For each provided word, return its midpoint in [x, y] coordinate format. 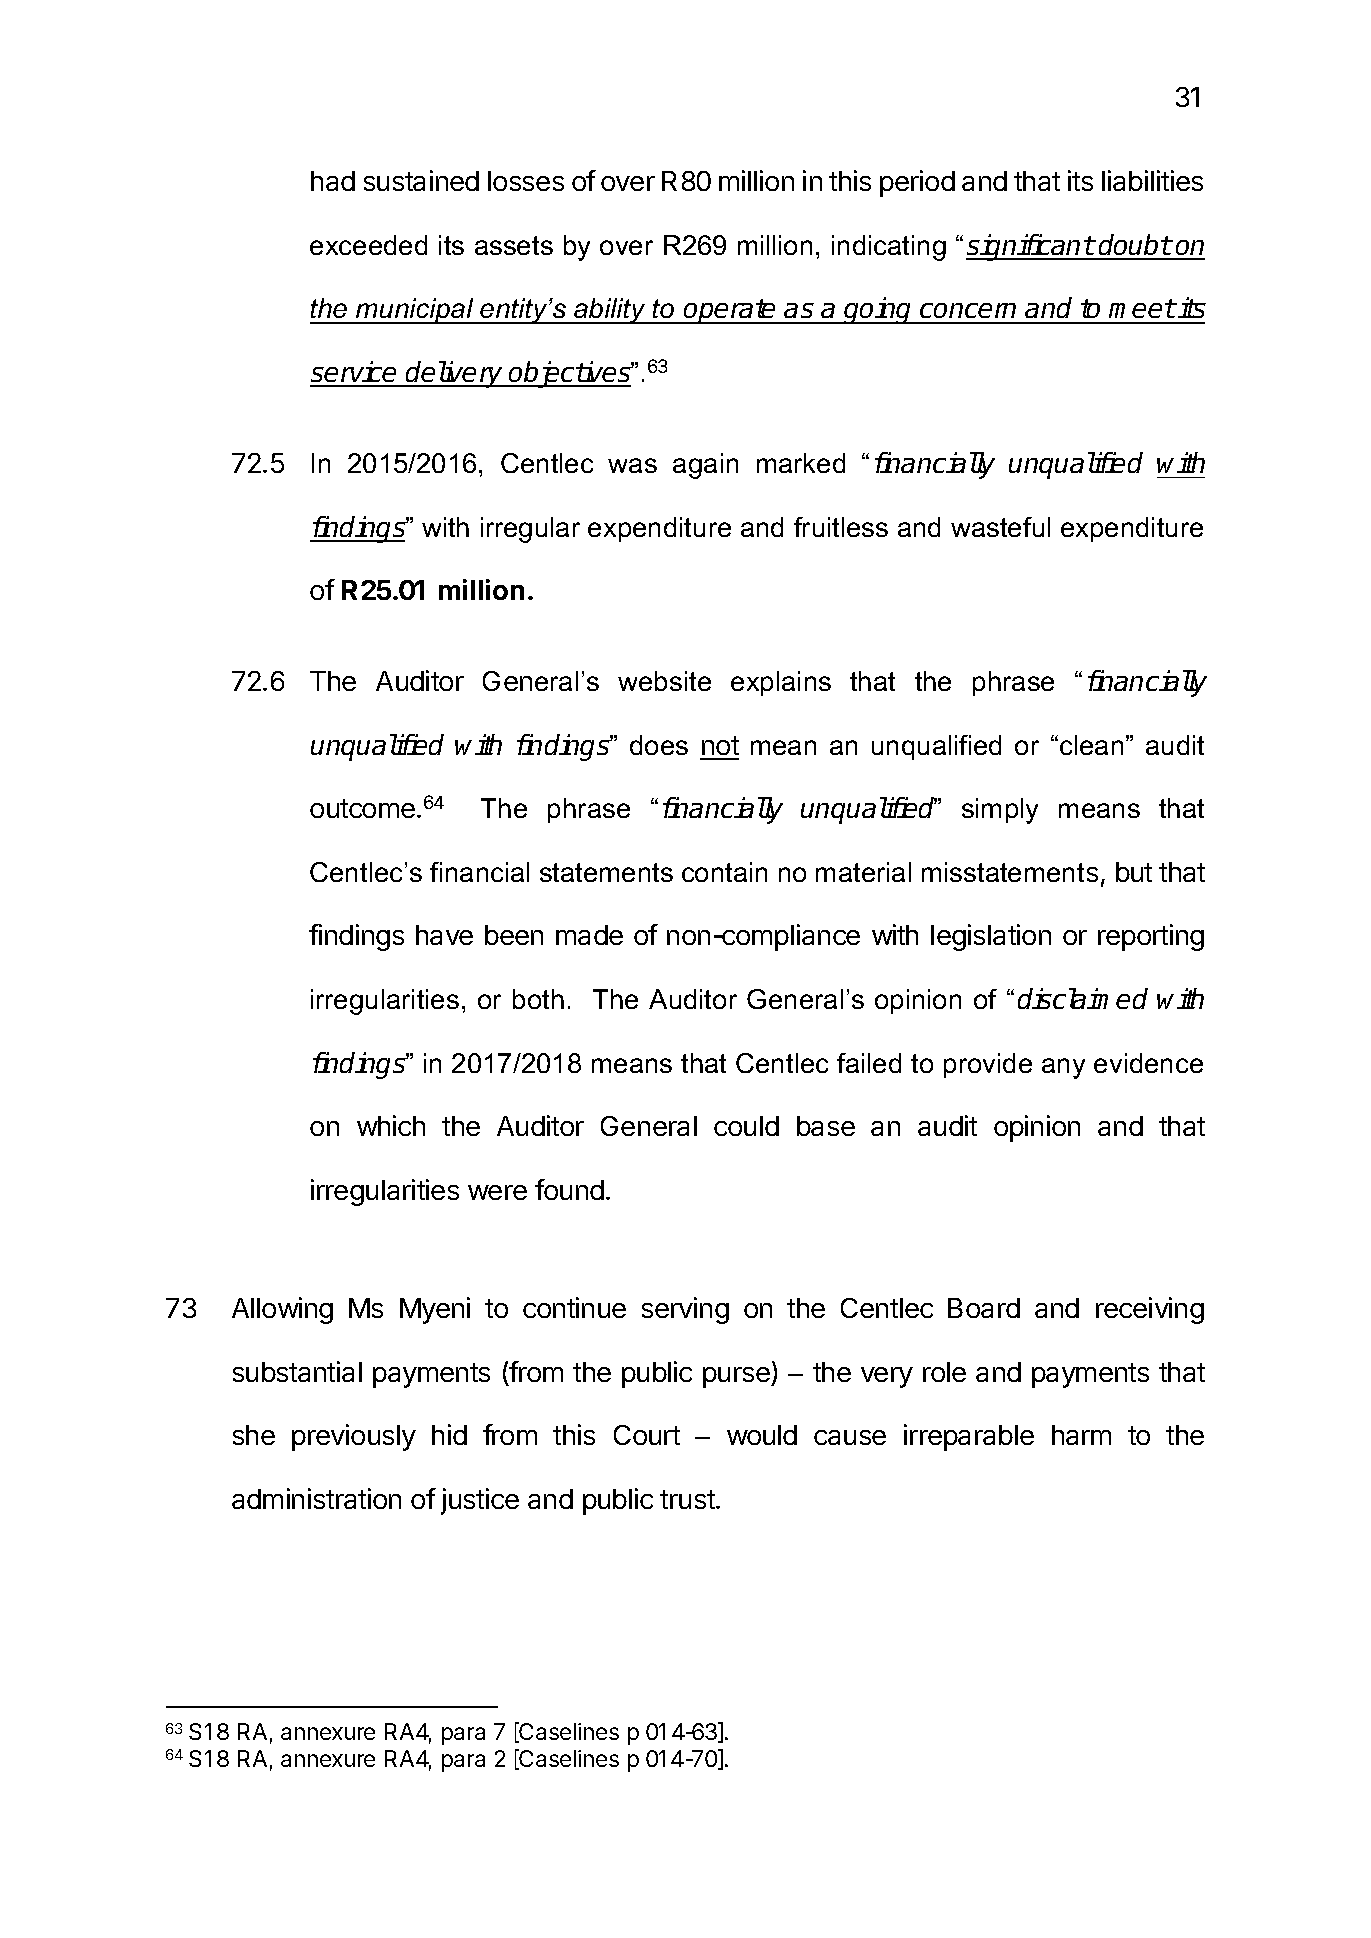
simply [1000, 811]
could [746, 1126]
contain [724, 872]
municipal [415, 311]
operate [731, 311]
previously [354, 1437]
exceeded [368, 245]
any [1063, 1068]
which [391, 1125]
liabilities [1152, 180]
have [444, 935]
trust [688, 1499]
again [705, 466]
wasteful [1000, 527]
